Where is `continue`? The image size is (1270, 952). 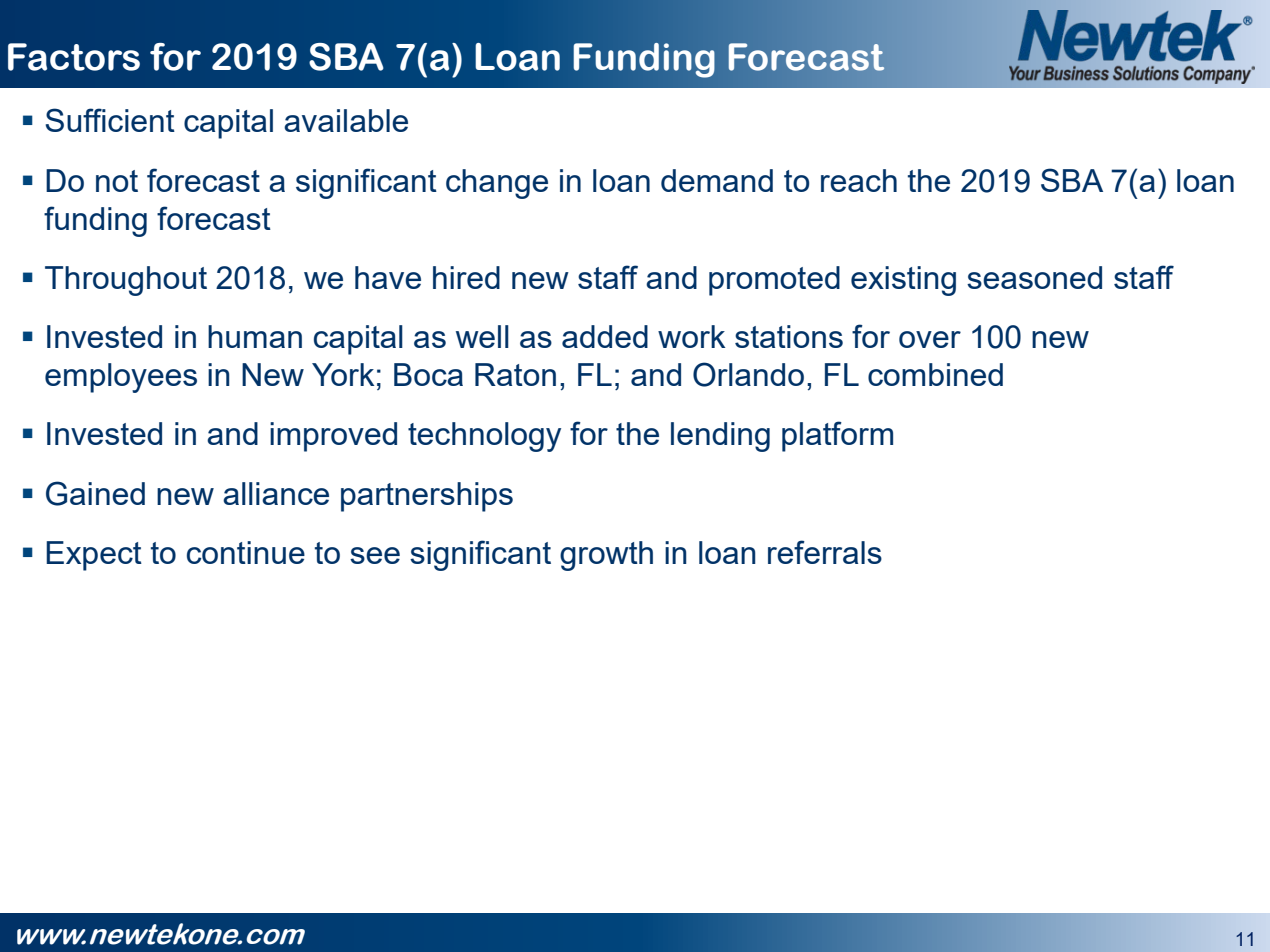 continue is located at coordinates (246, 552).
